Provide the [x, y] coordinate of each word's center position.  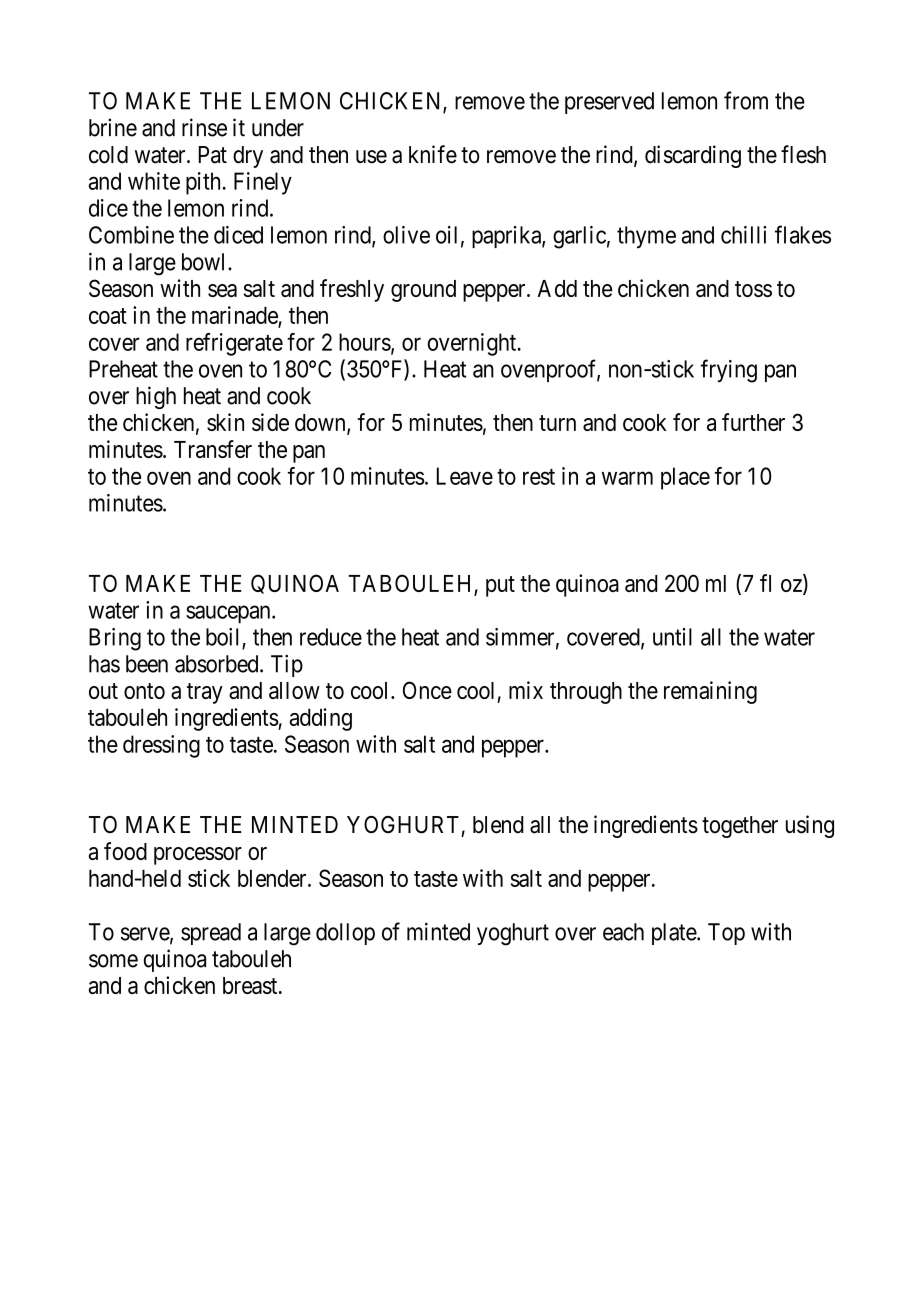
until [672, 637]
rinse [204, 127]
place [685, 478]
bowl [205, 262]
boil [224, 638]
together [740, 827]
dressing [161, 746]
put [500, 586]
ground [423, 291]
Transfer [213, 449]
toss [753, 289]
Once [427, 690]
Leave [465, 476]
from [746, 100]
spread [211, 934]
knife [433, 154]
